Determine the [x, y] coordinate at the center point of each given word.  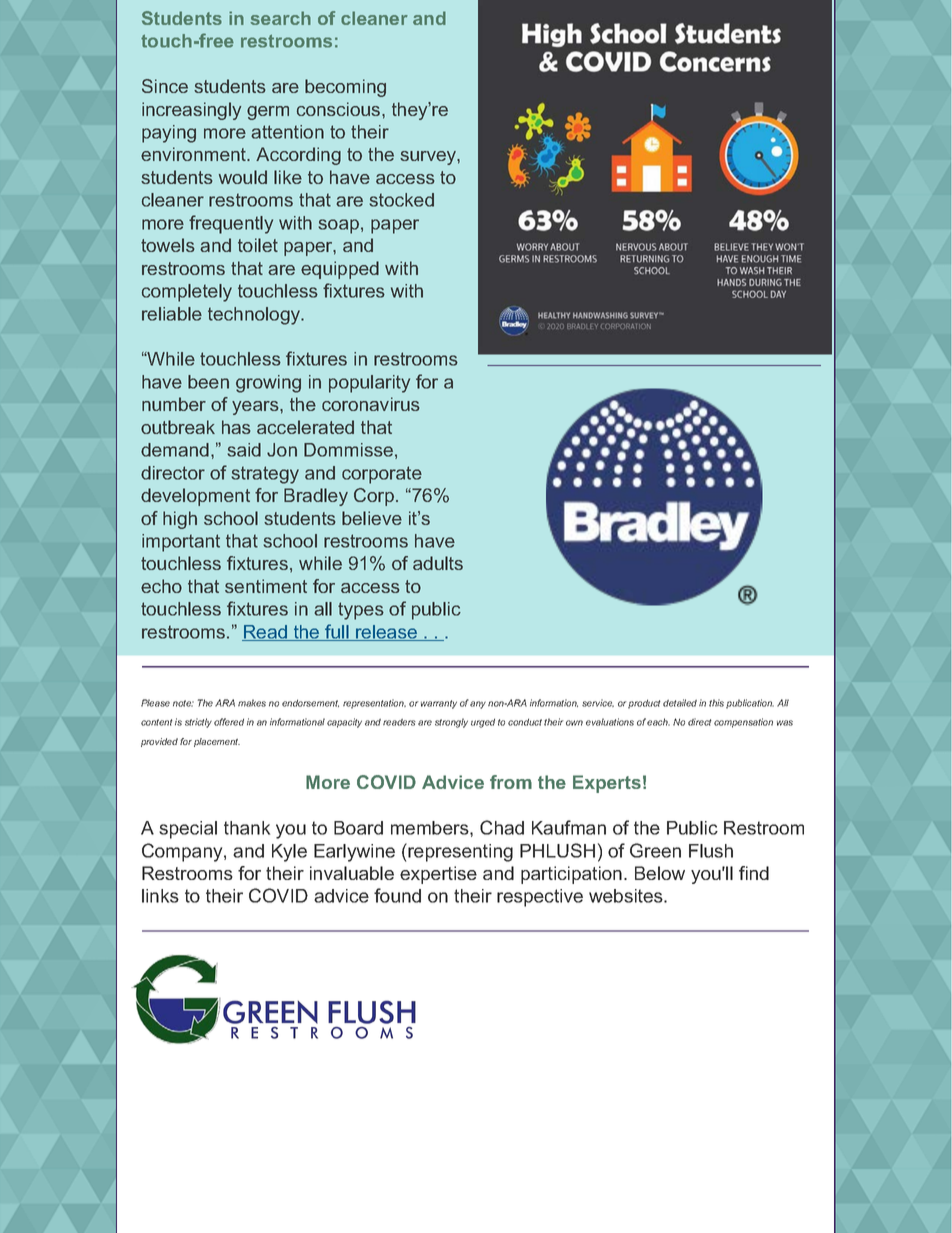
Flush [711, 851]
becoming [345, 88]
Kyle [289, 853]
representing [459, 852]
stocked [401, 200]
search [280, 18]
